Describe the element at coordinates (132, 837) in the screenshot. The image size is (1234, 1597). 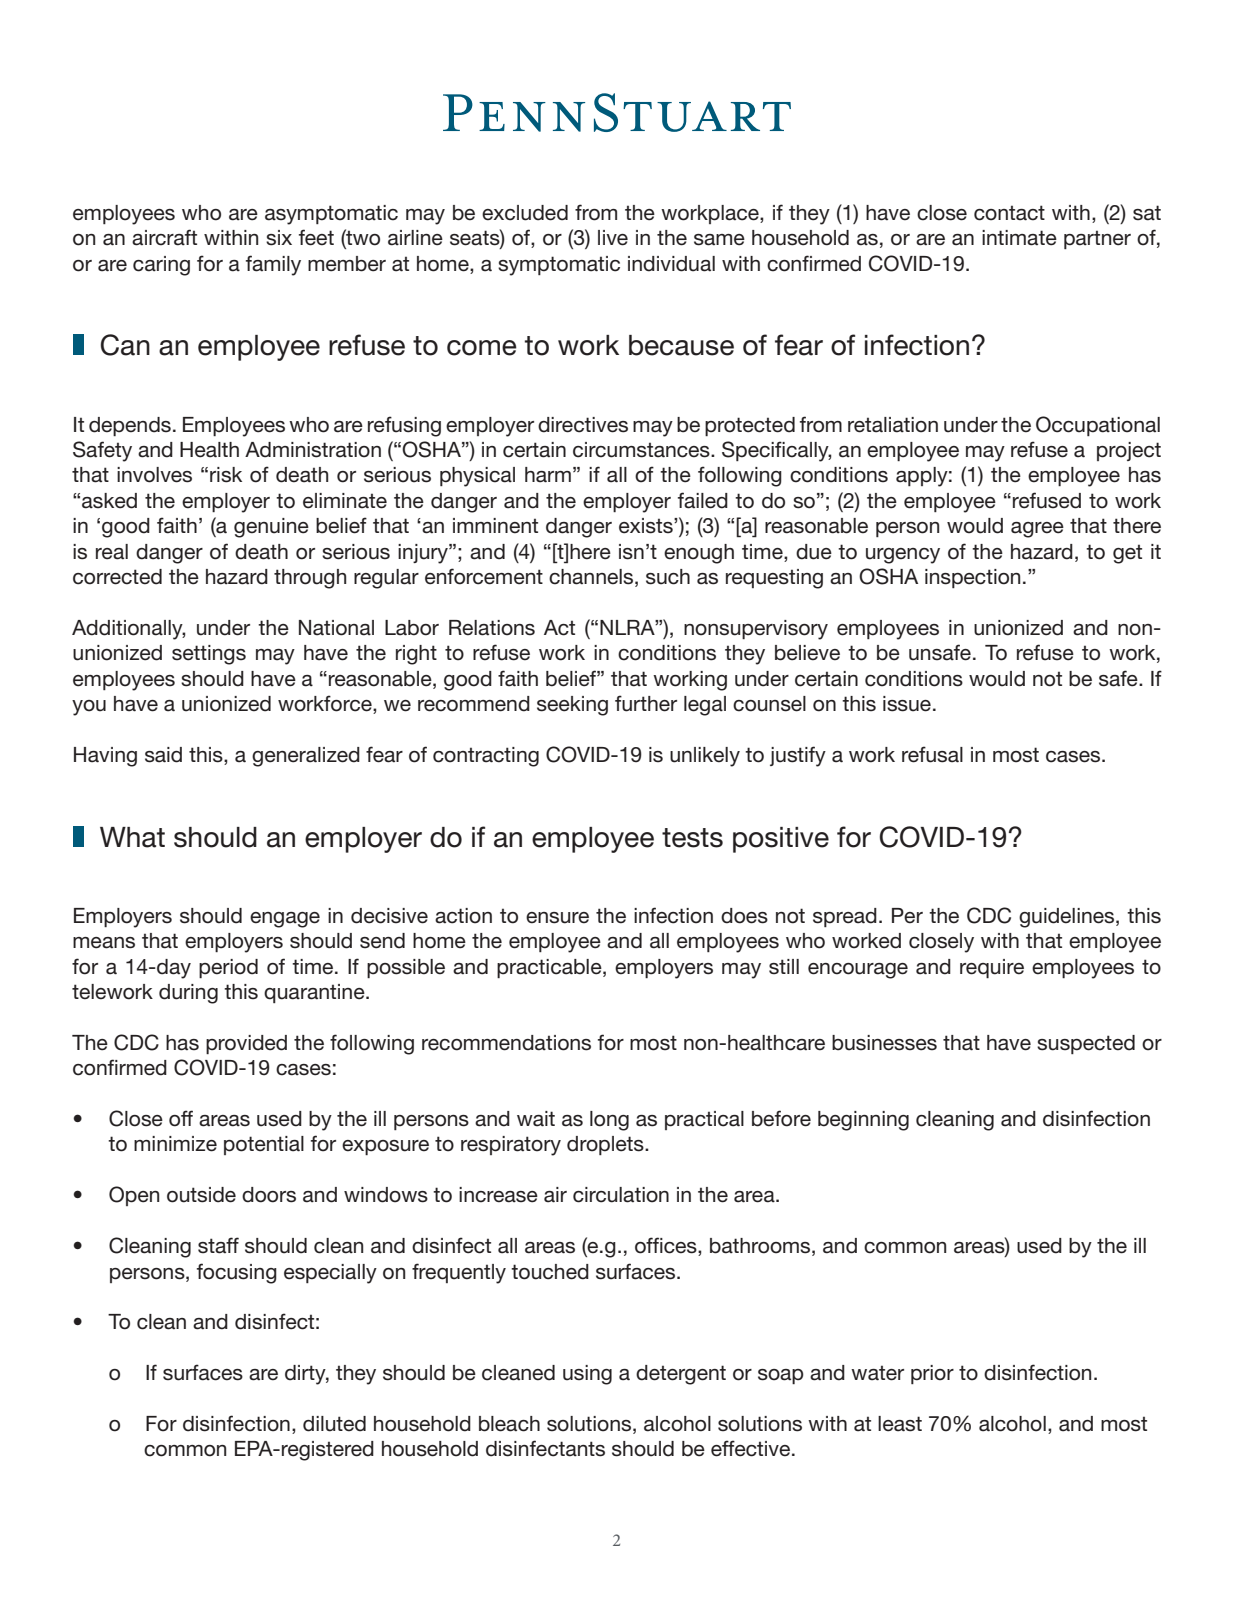
I see `What` at that location.
